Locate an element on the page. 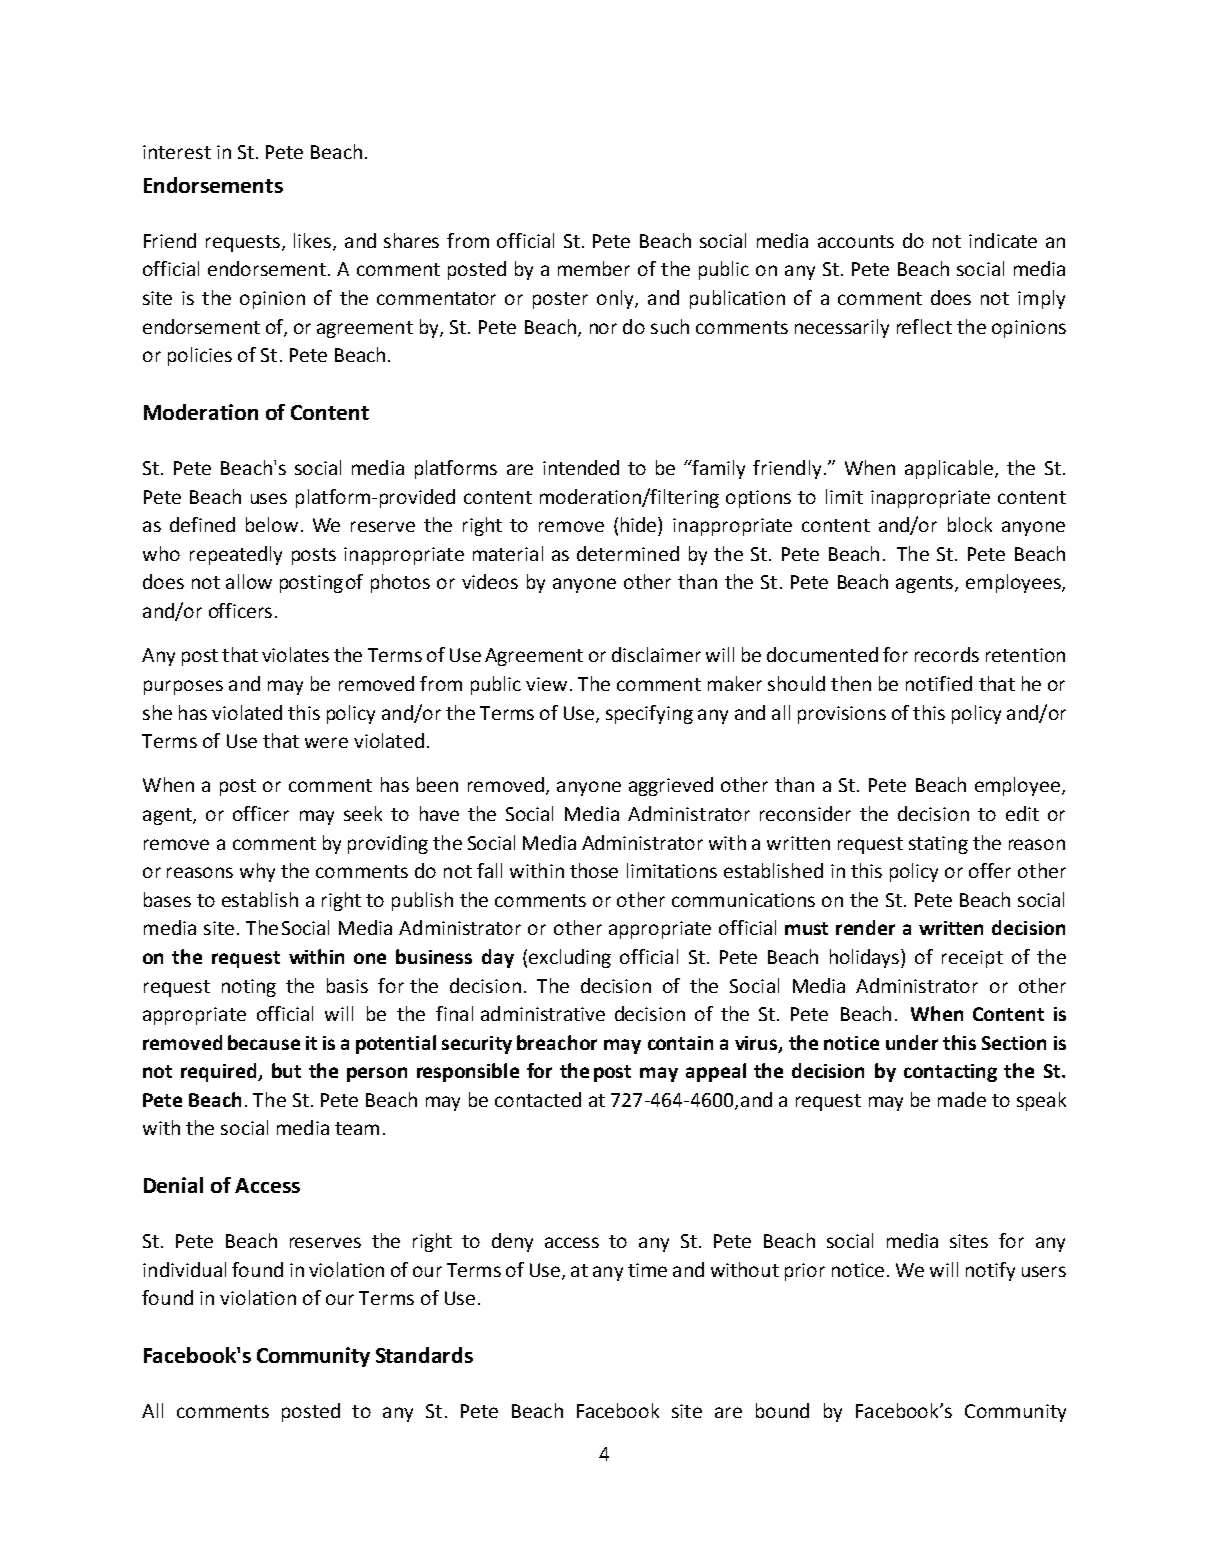  likes is located at coordinates (314, 241).
